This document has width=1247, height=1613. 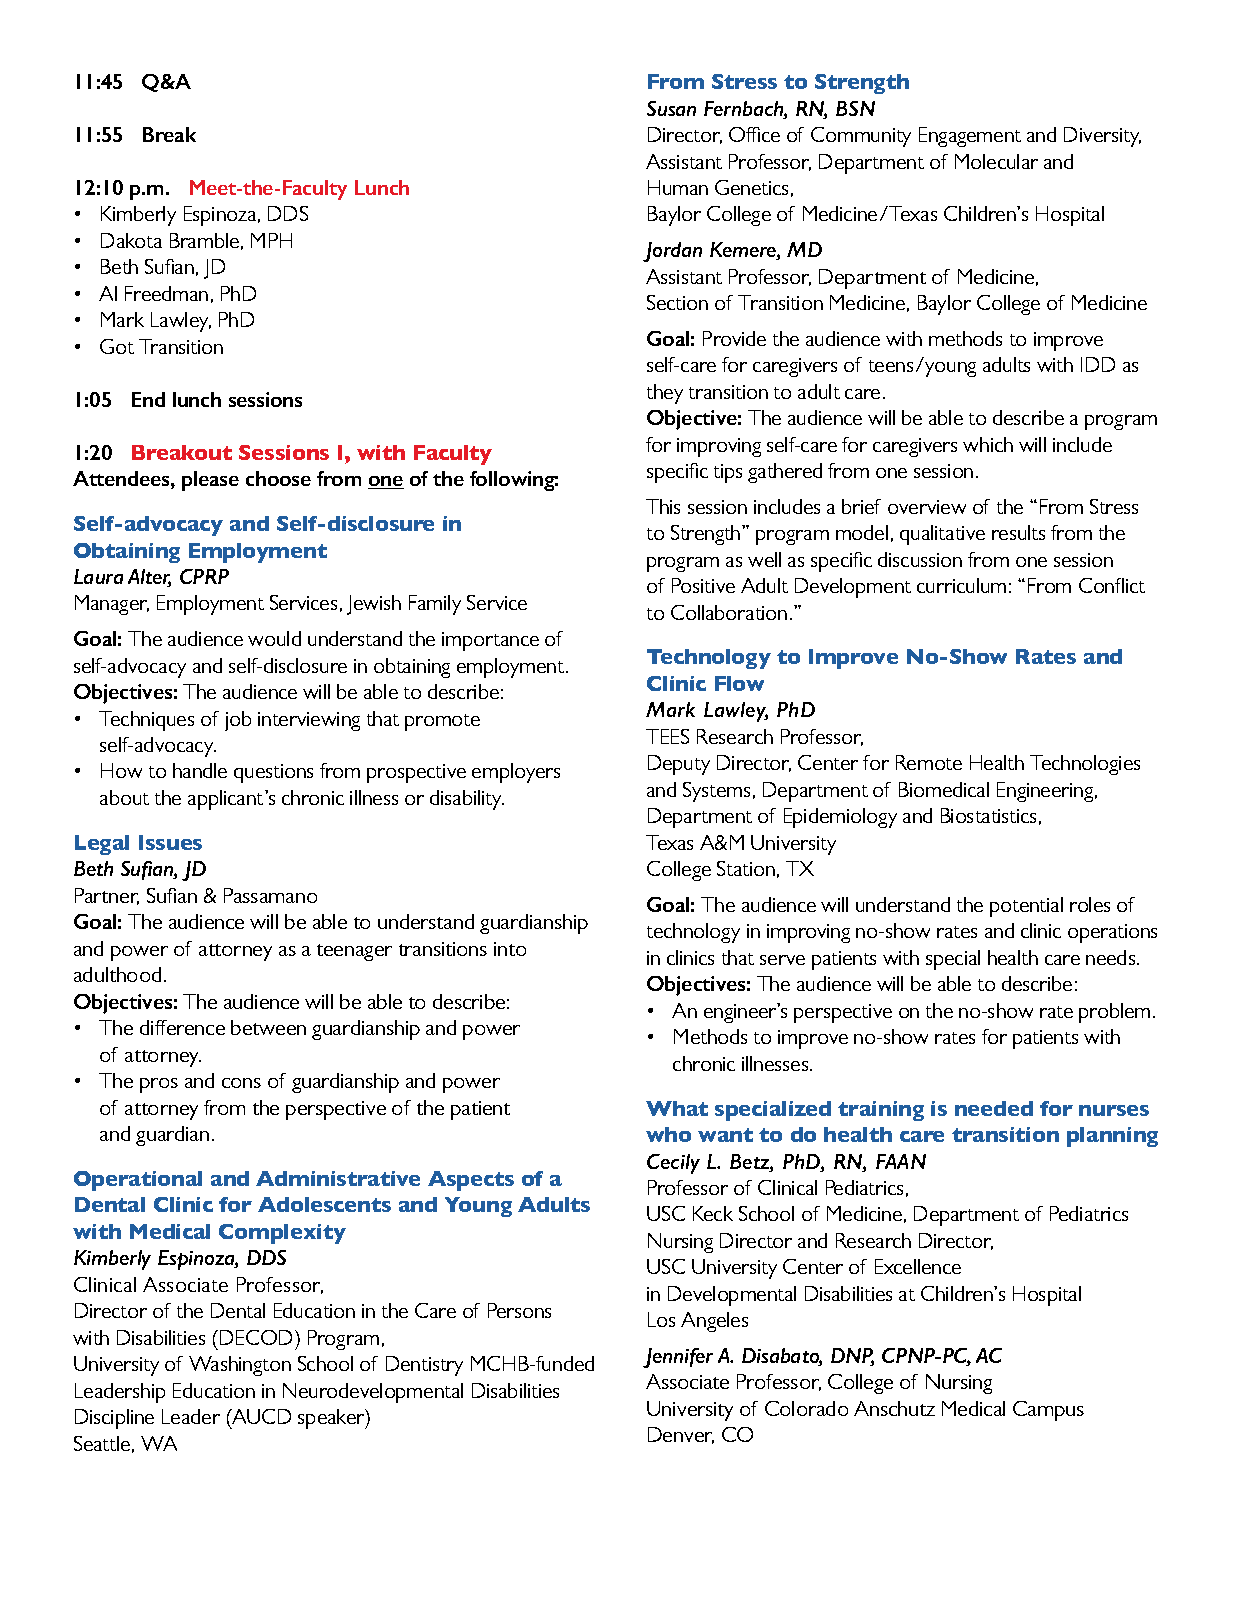 I want to click on Washington, so click(x=240, y=1366).
